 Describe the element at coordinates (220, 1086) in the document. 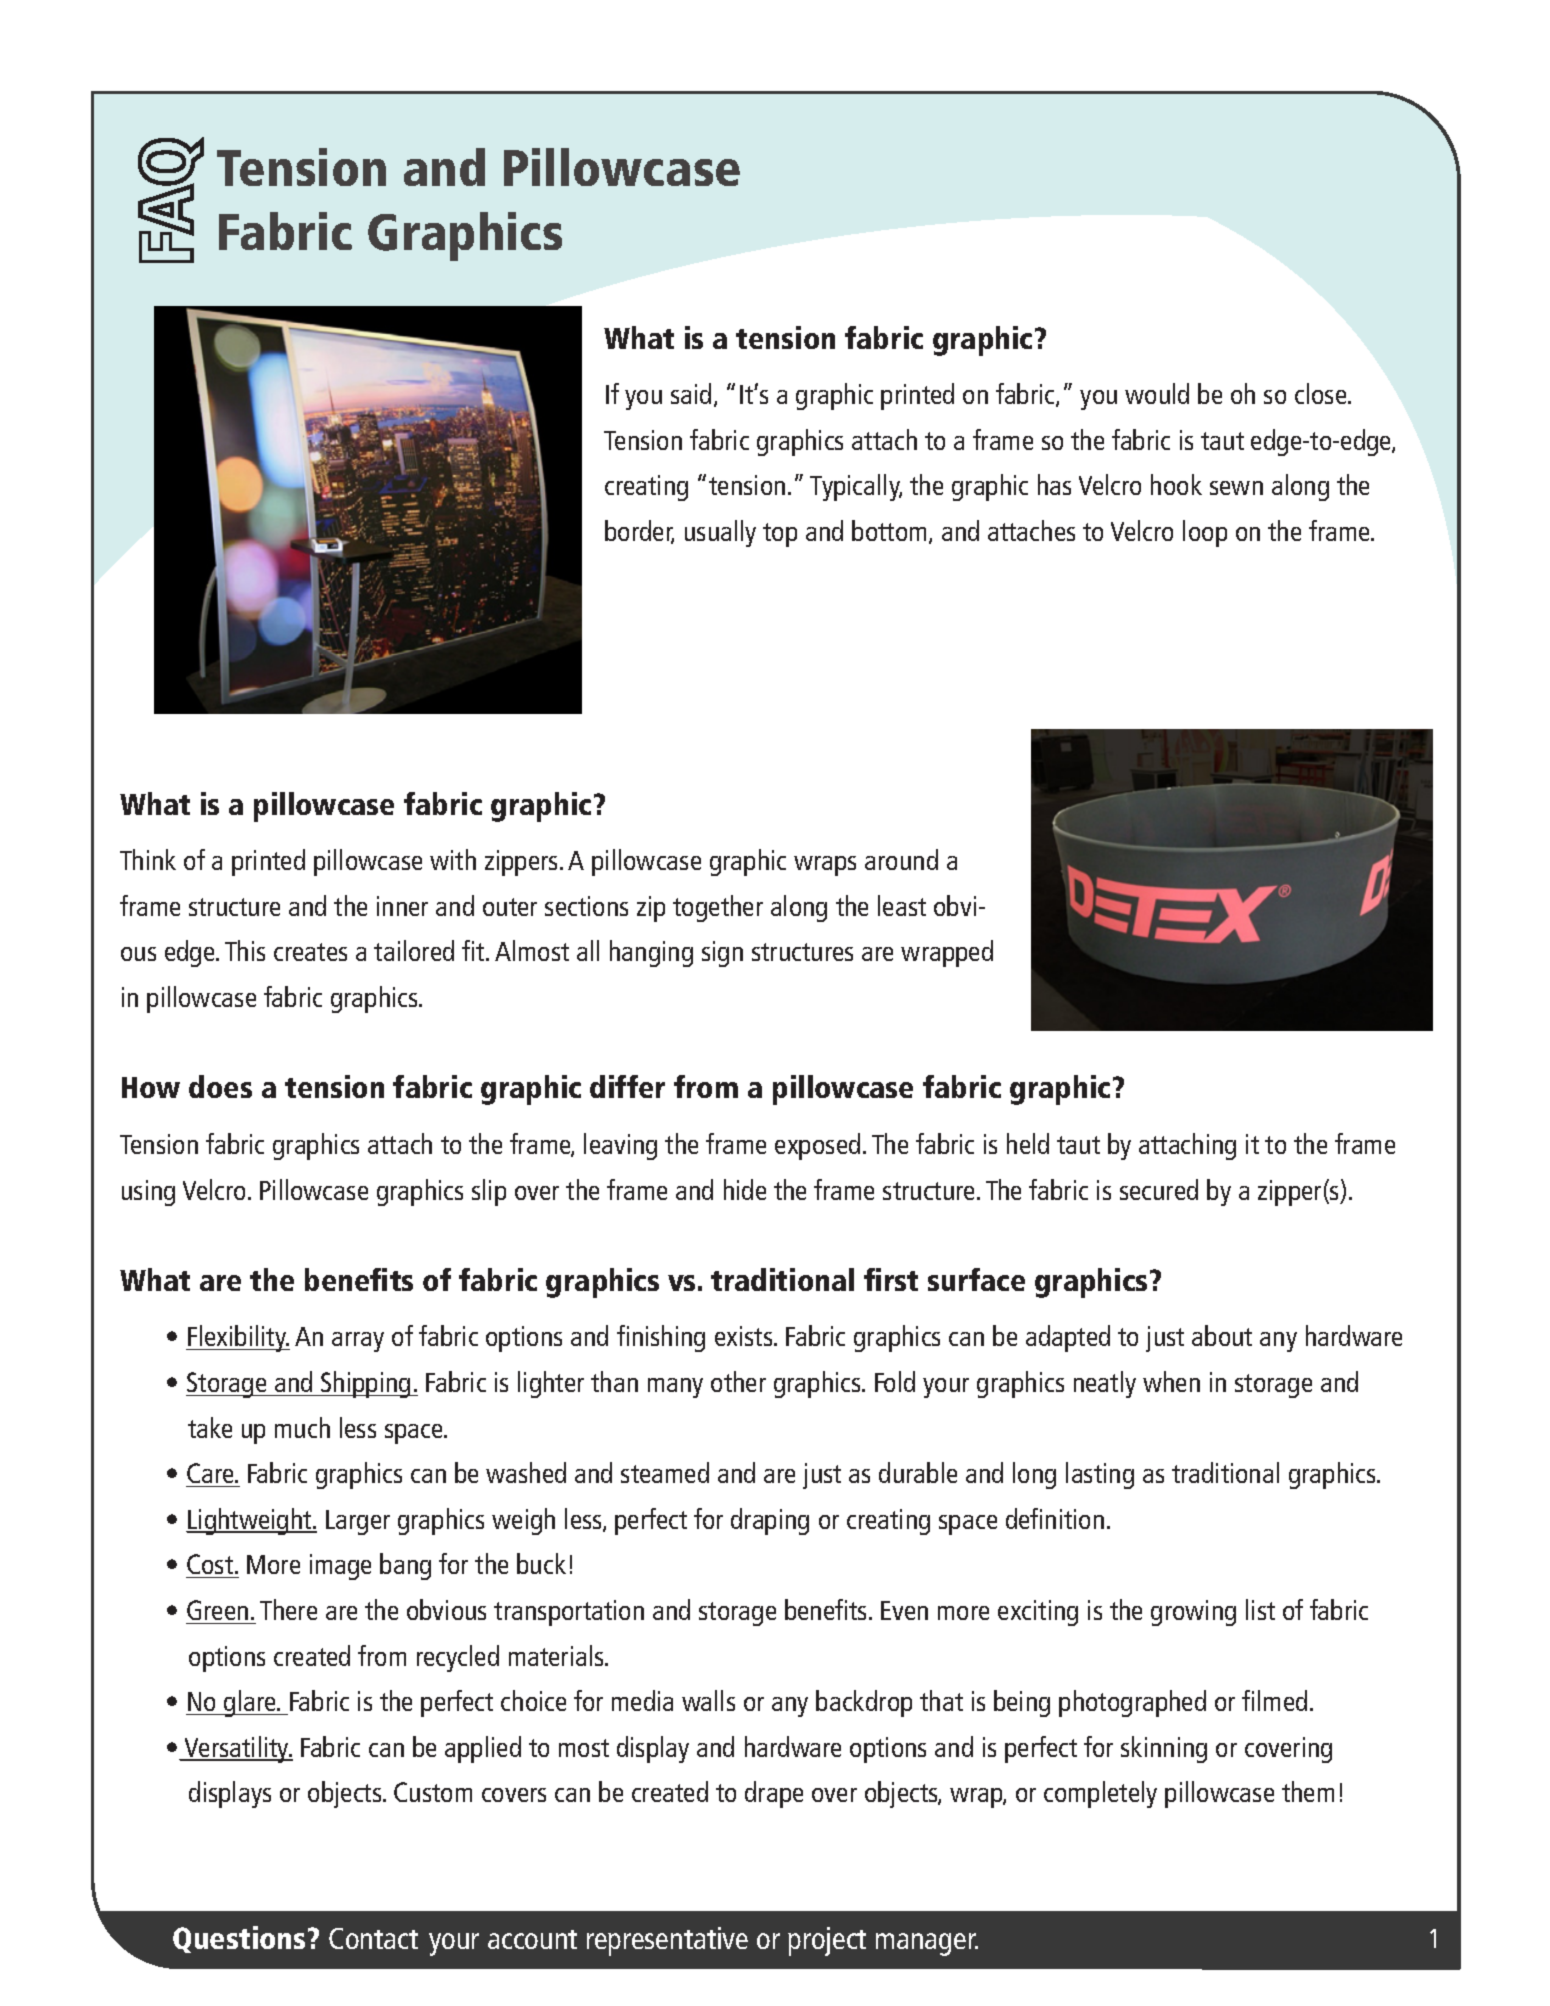

I see `does` at that location.
